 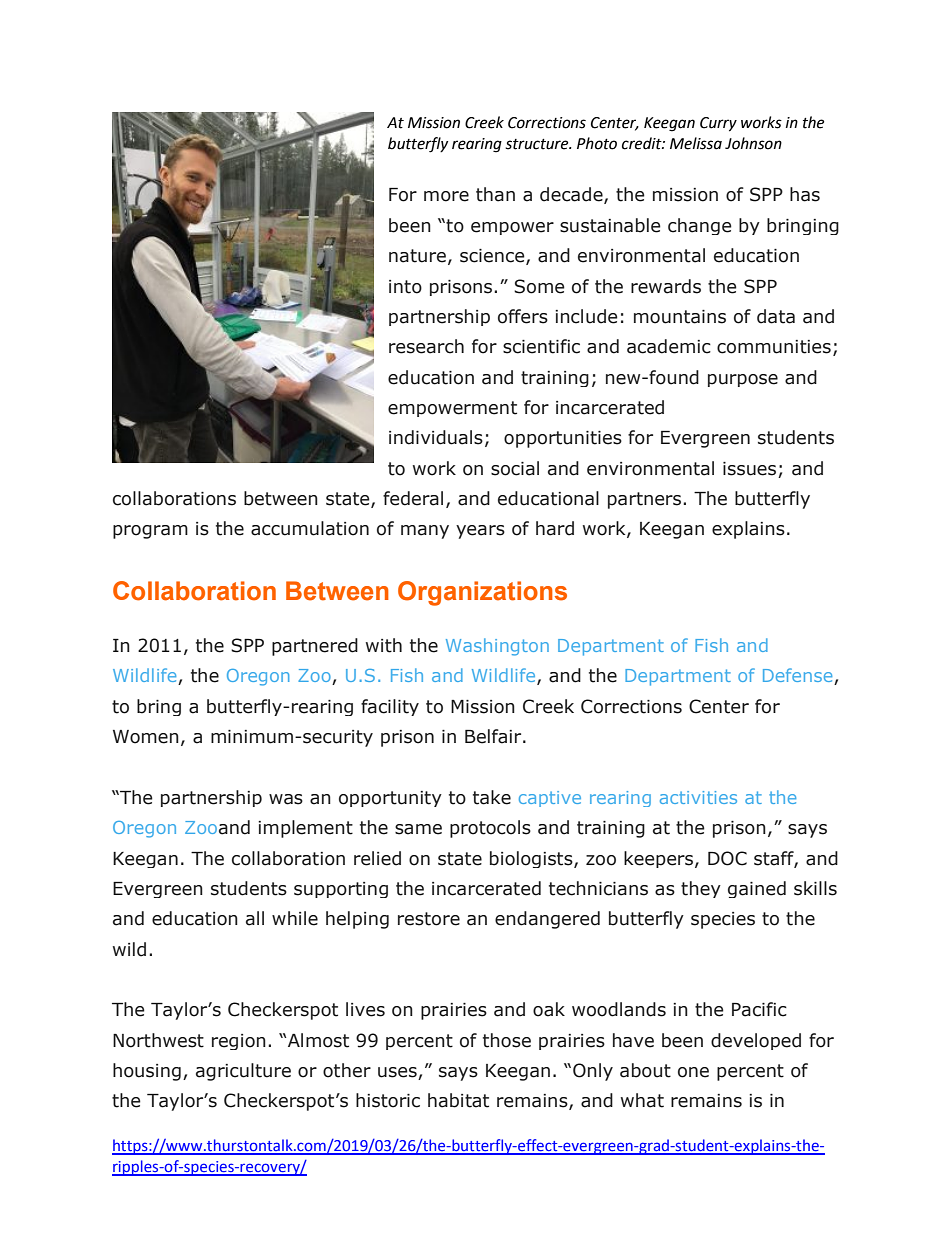 I want to click on agriculture, so click(x=243, y=1072).
